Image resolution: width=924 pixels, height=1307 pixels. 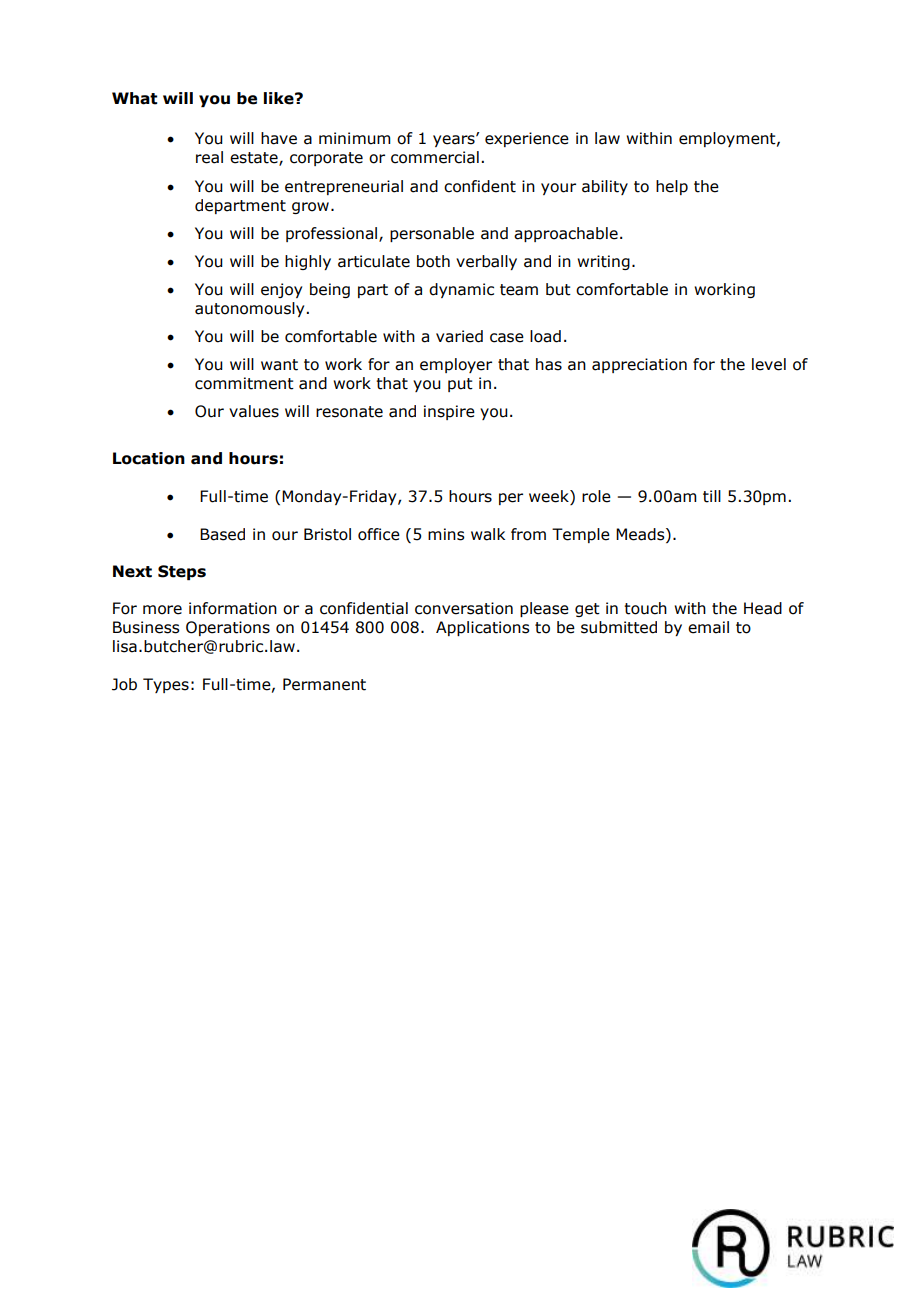 What do you see at coordinates (460, 385) in the document?
I see `put` at bounding box center [460, 385].
